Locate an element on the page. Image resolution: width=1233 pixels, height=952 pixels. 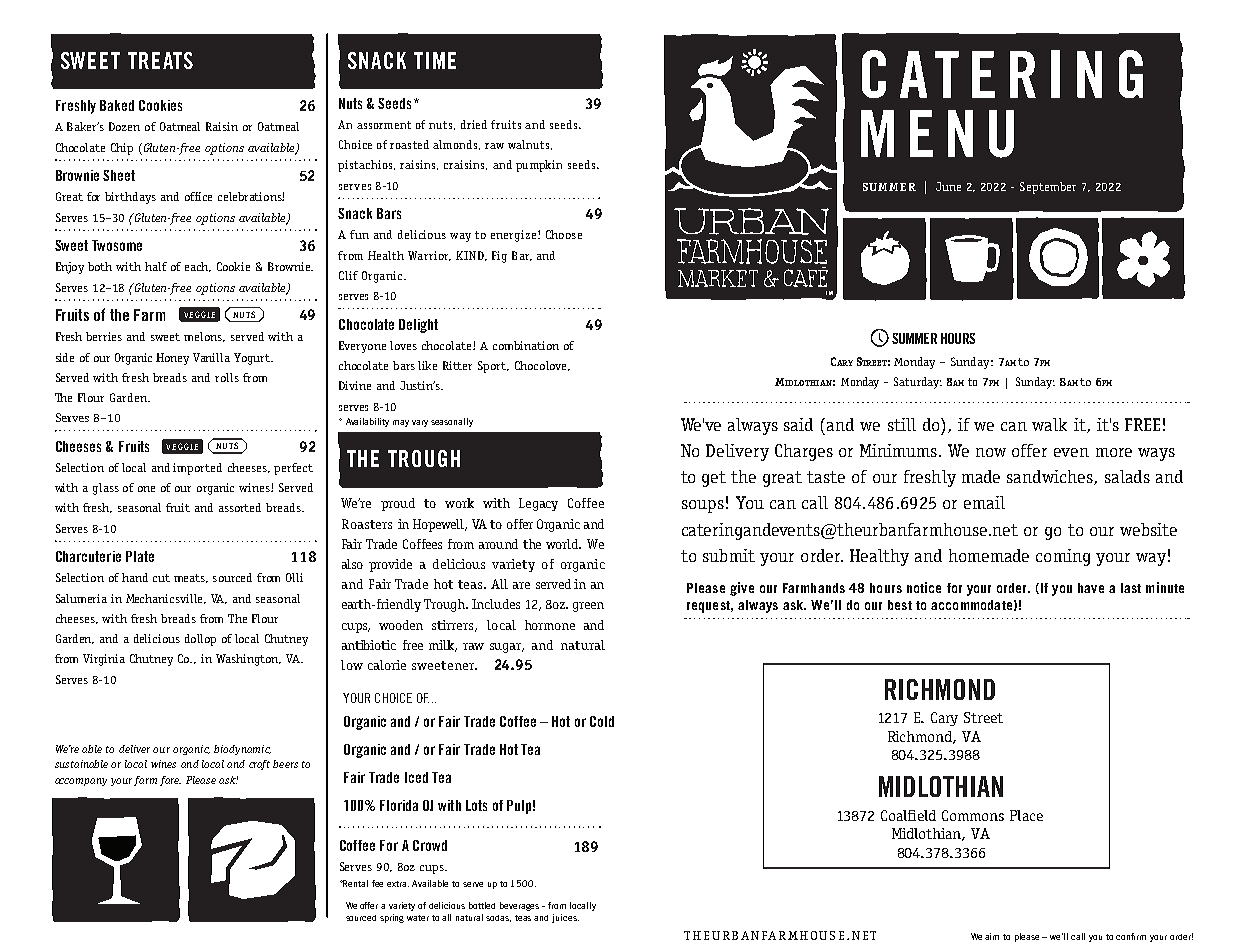
half is located at coordinates (156, 266).
